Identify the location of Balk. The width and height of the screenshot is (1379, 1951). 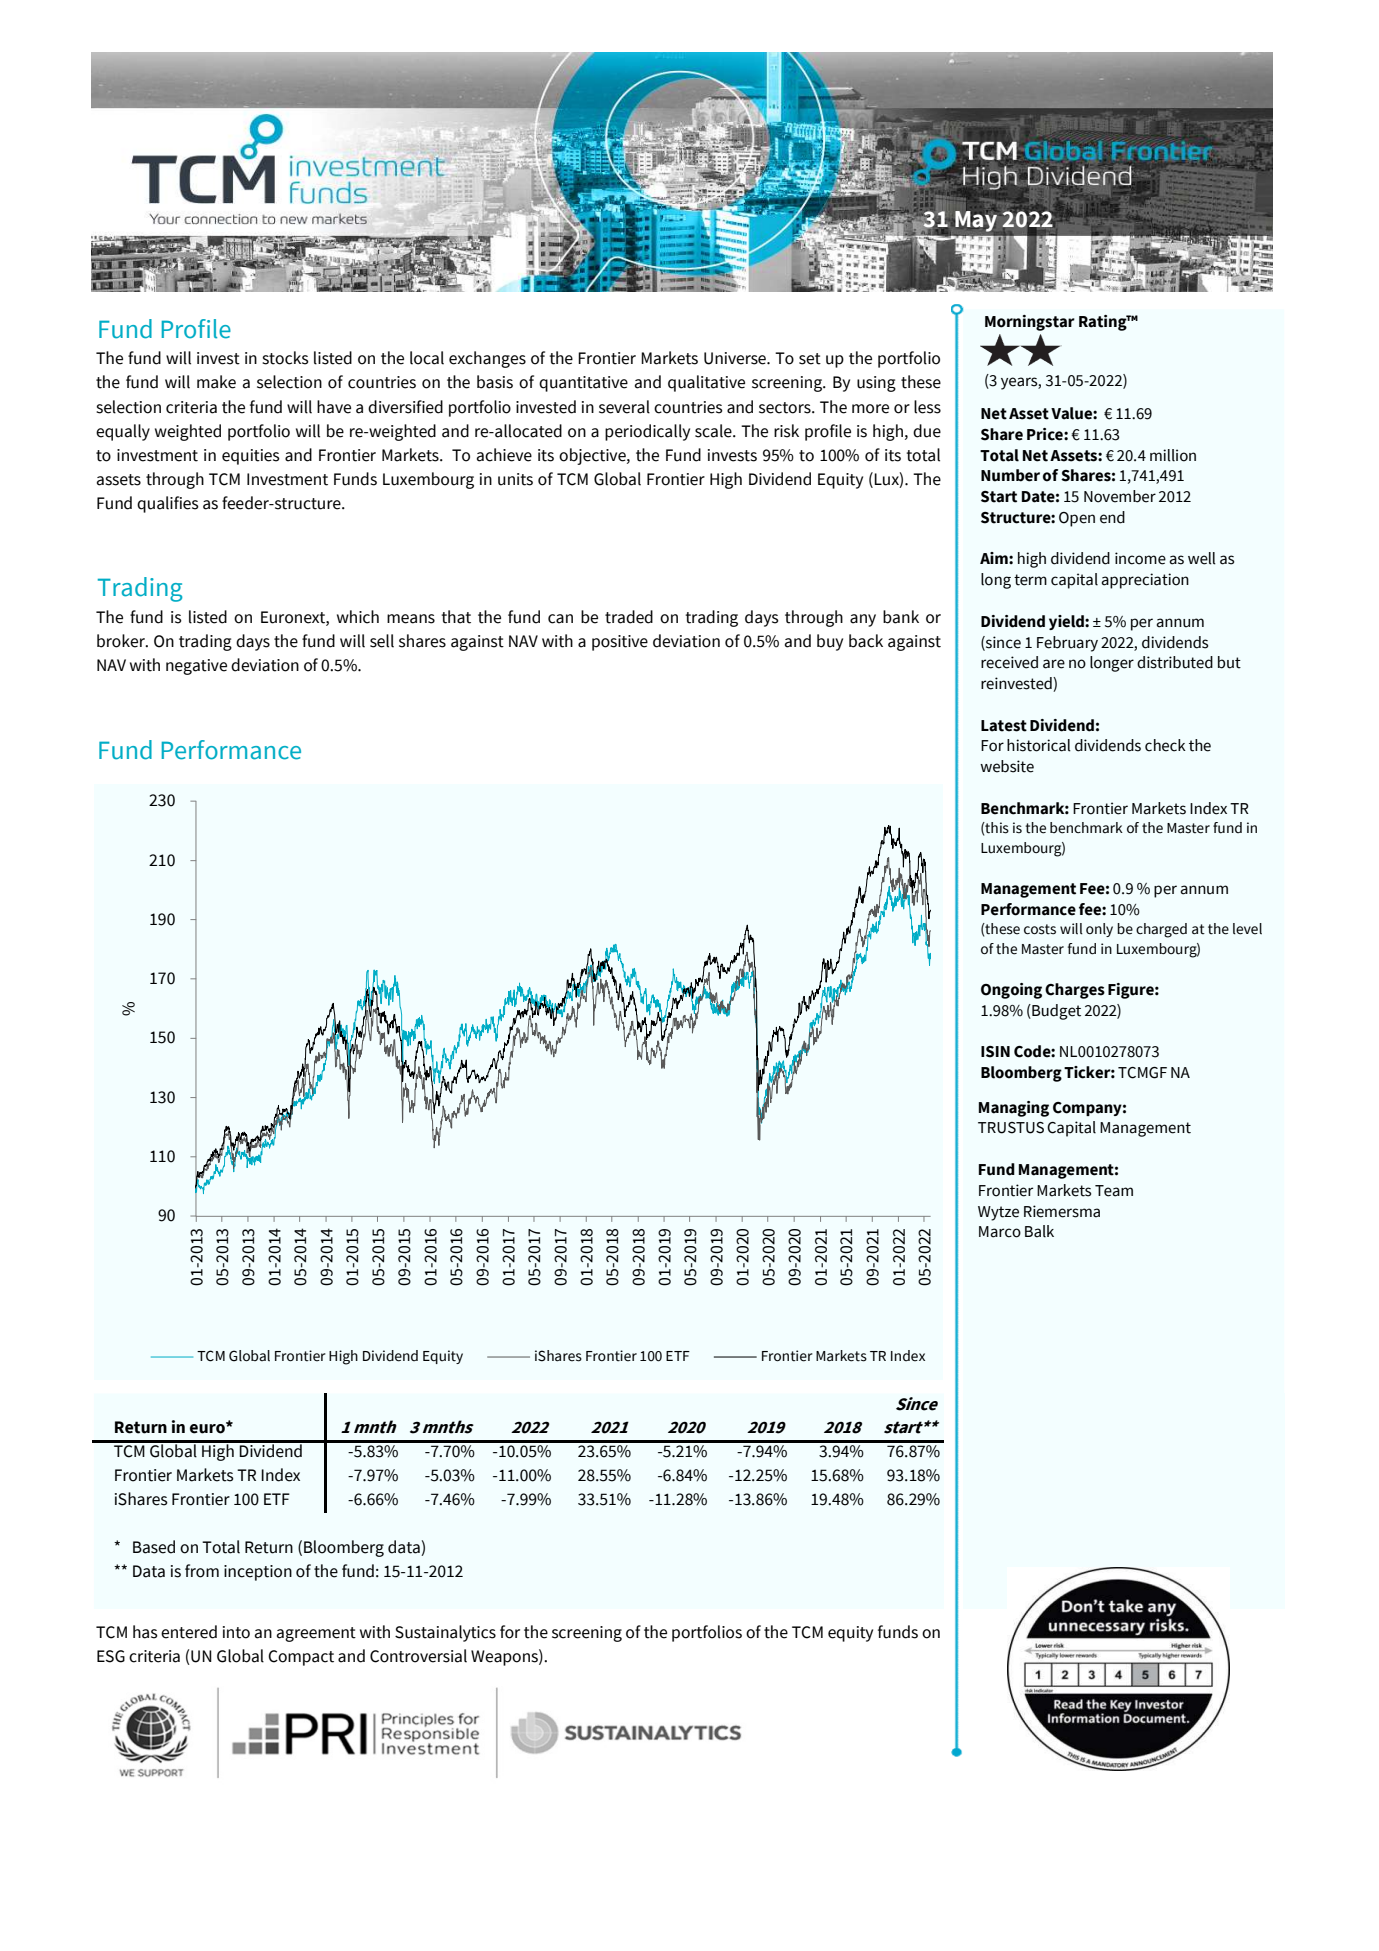
(1039, 1231).
